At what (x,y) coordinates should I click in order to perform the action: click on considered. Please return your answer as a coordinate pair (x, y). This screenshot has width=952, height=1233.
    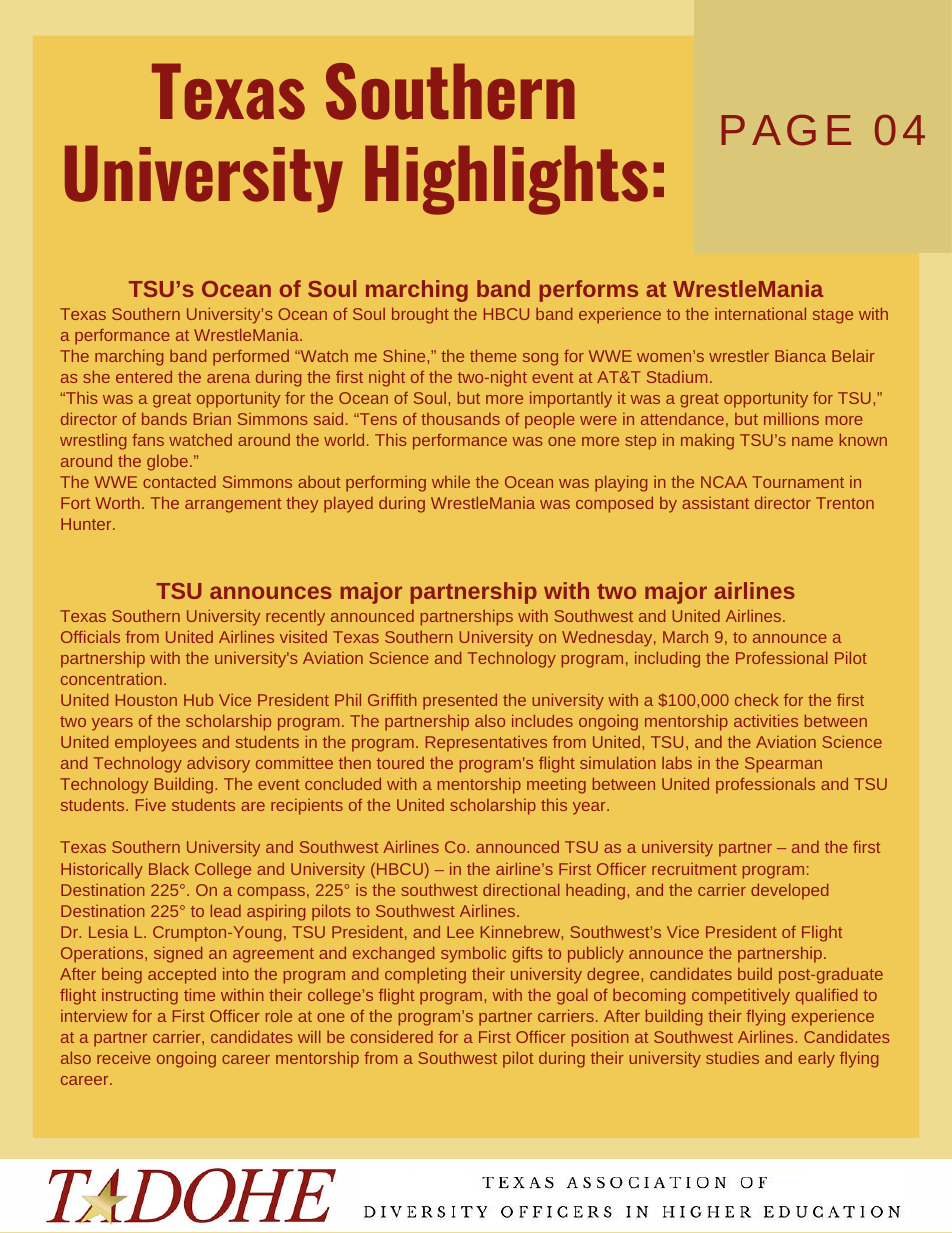
    Looking at the image, I should click on (392, 1037).
